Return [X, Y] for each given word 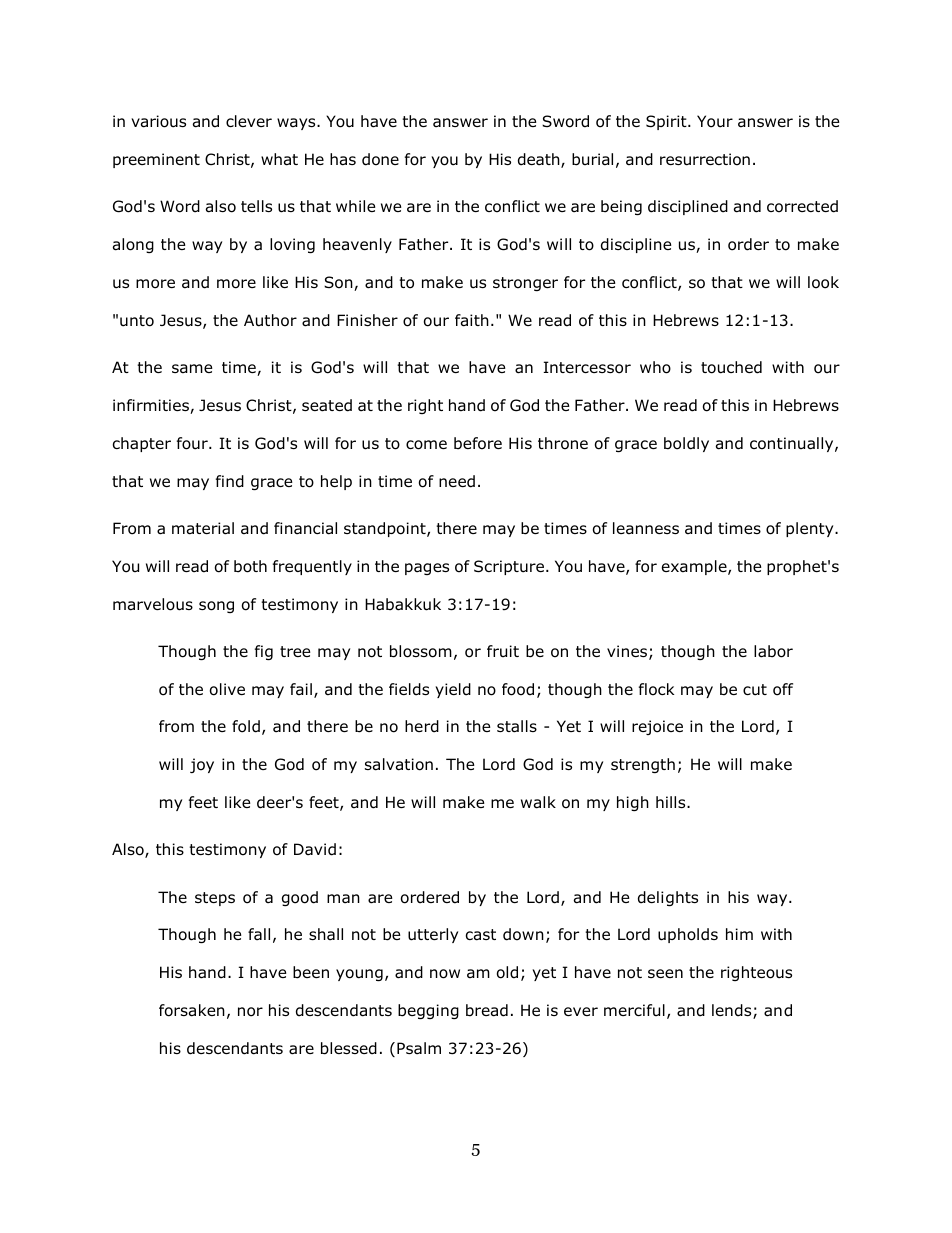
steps [215, 899]
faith [472, 320]
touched [731, 367]
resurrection [705, 159]
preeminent [156, 160]
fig [264, 652]
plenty [811, 529]
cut [755, 690]
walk [538, 802]
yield [453, 690]
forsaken [192, 1010]
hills [672, 802]
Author [270, 320]
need [457, 481]
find [230, 481]
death [540, 160]
